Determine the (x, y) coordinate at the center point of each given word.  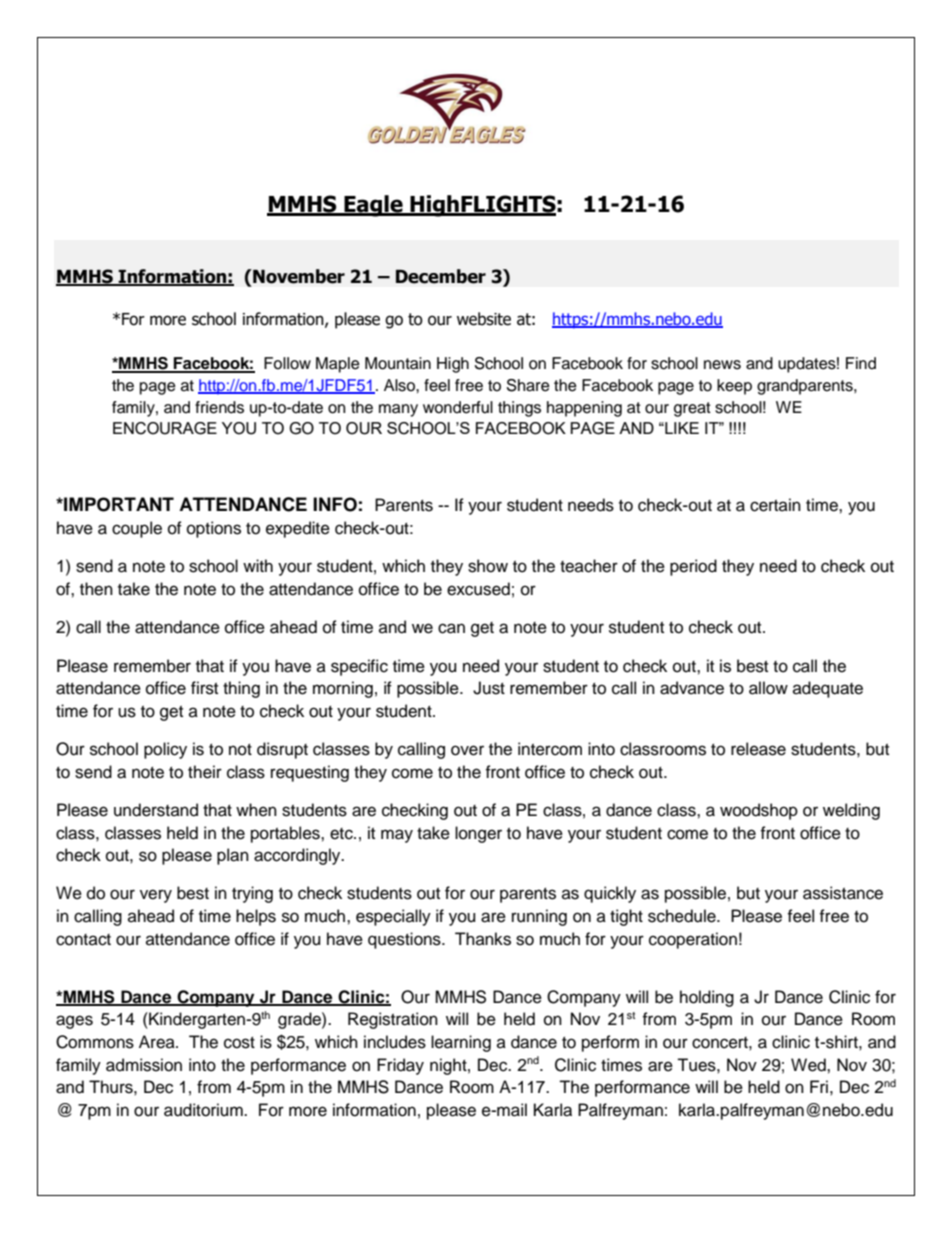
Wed (809, 1065)
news (722, 365)
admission (144, 1065)
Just (489, 688)
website (484, 319)
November (298, 276)
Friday (400, 1066)
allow (768, 688)
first (204, 688)
